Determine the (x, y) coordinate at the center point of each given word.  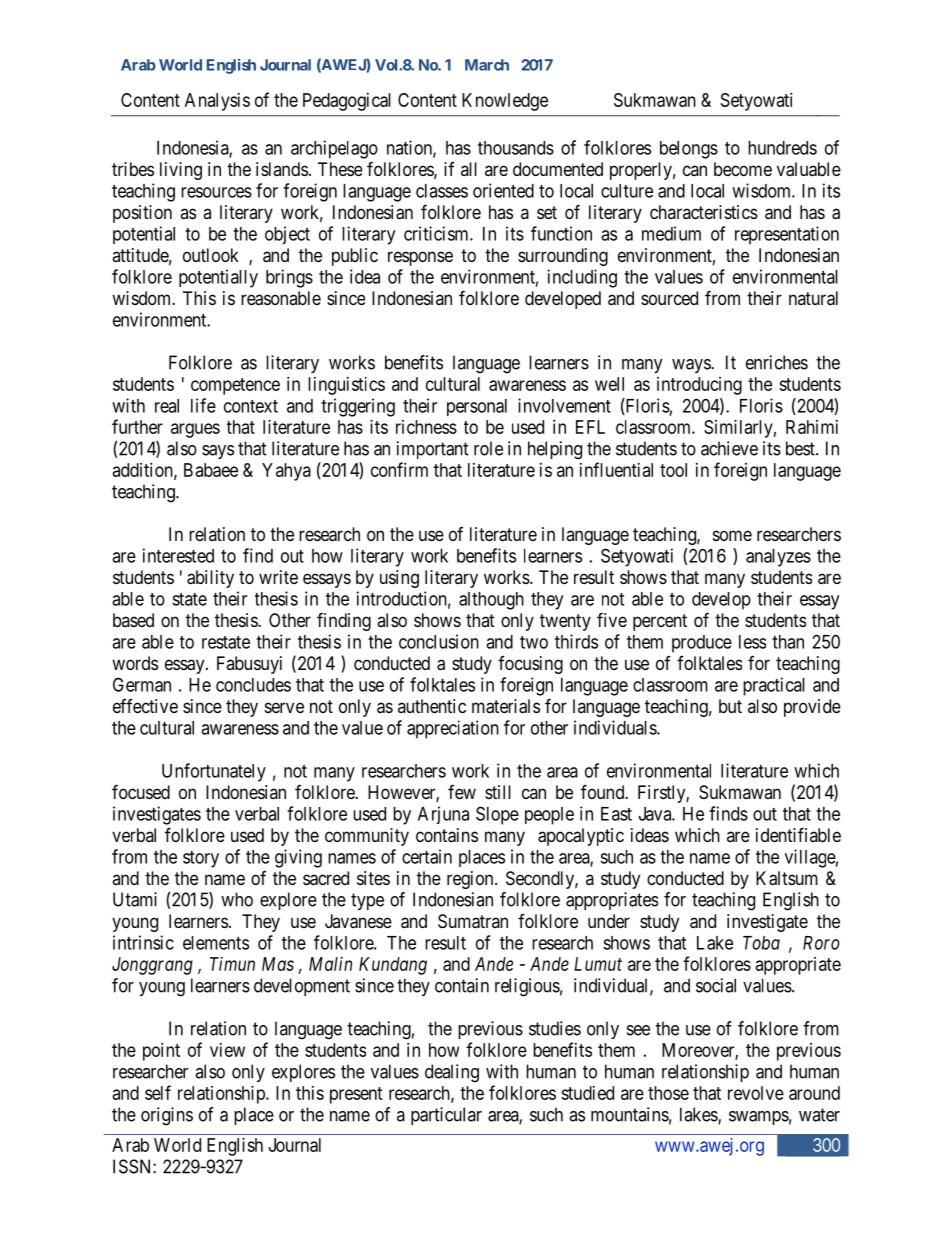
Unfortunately (214, 772)
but (730, 706)
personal (477, 407)
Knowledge (505, 102)
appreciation (453, 729)
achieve (729, 448)
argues (195, 430)
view (227, 1050)
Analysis (217, 102)
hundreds (782, 148)
